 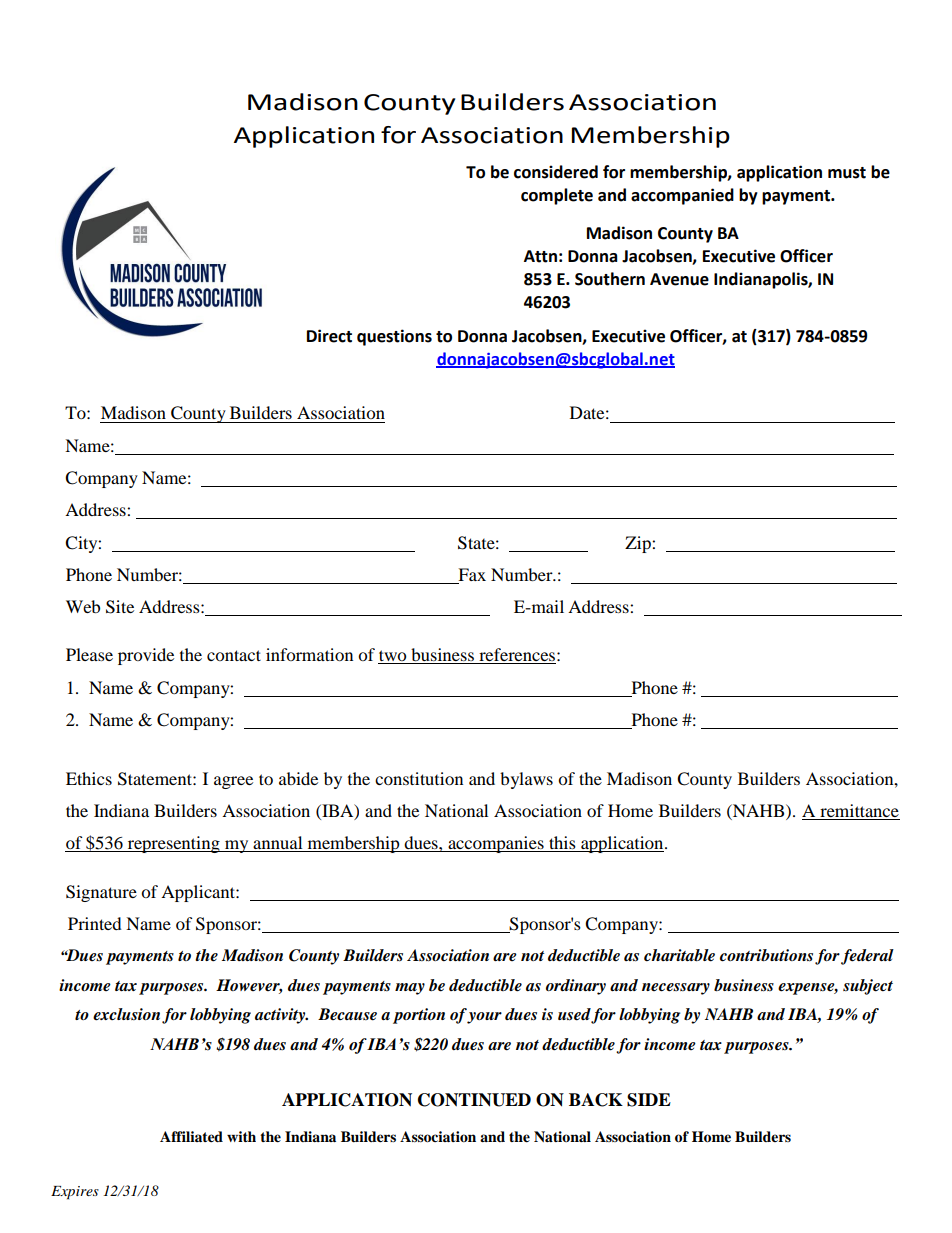 What do you see at coordinates (233, 782) in the screenshot?
I see `agree` at bounding box center [233, 782].
